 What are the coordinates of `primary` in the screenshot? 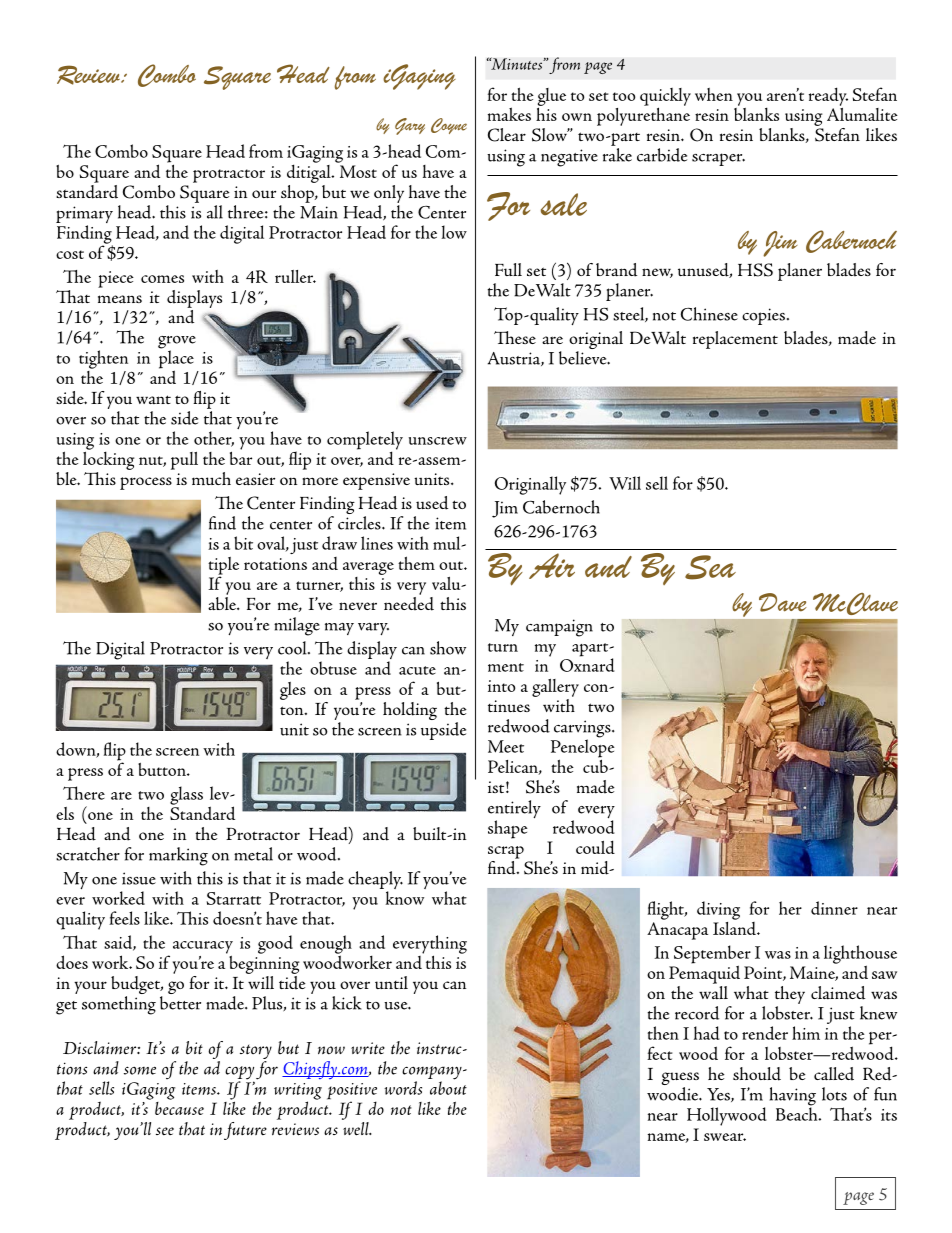 It's located at (84, 216).
